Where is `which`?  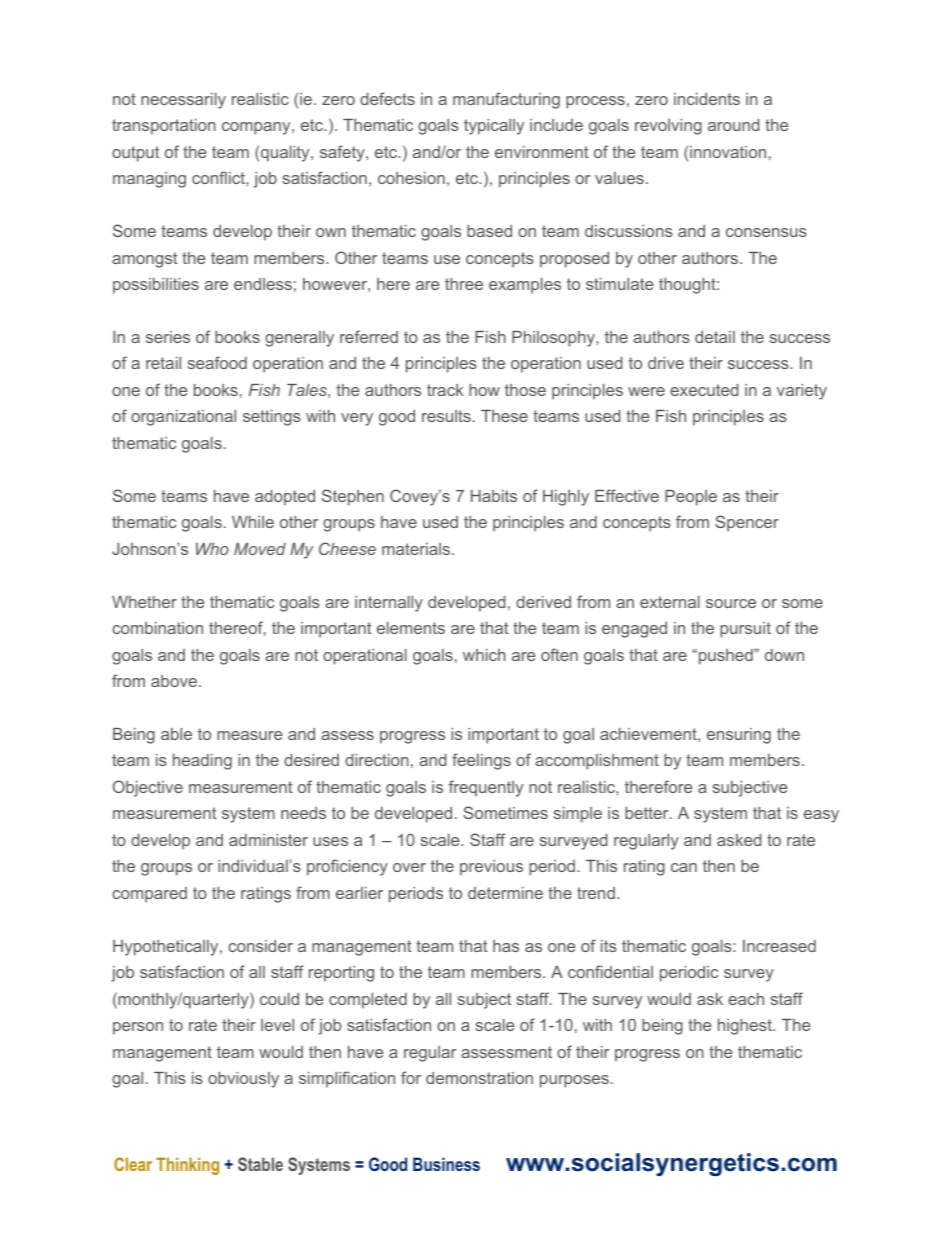 which is located at coordinates (484, 655).
